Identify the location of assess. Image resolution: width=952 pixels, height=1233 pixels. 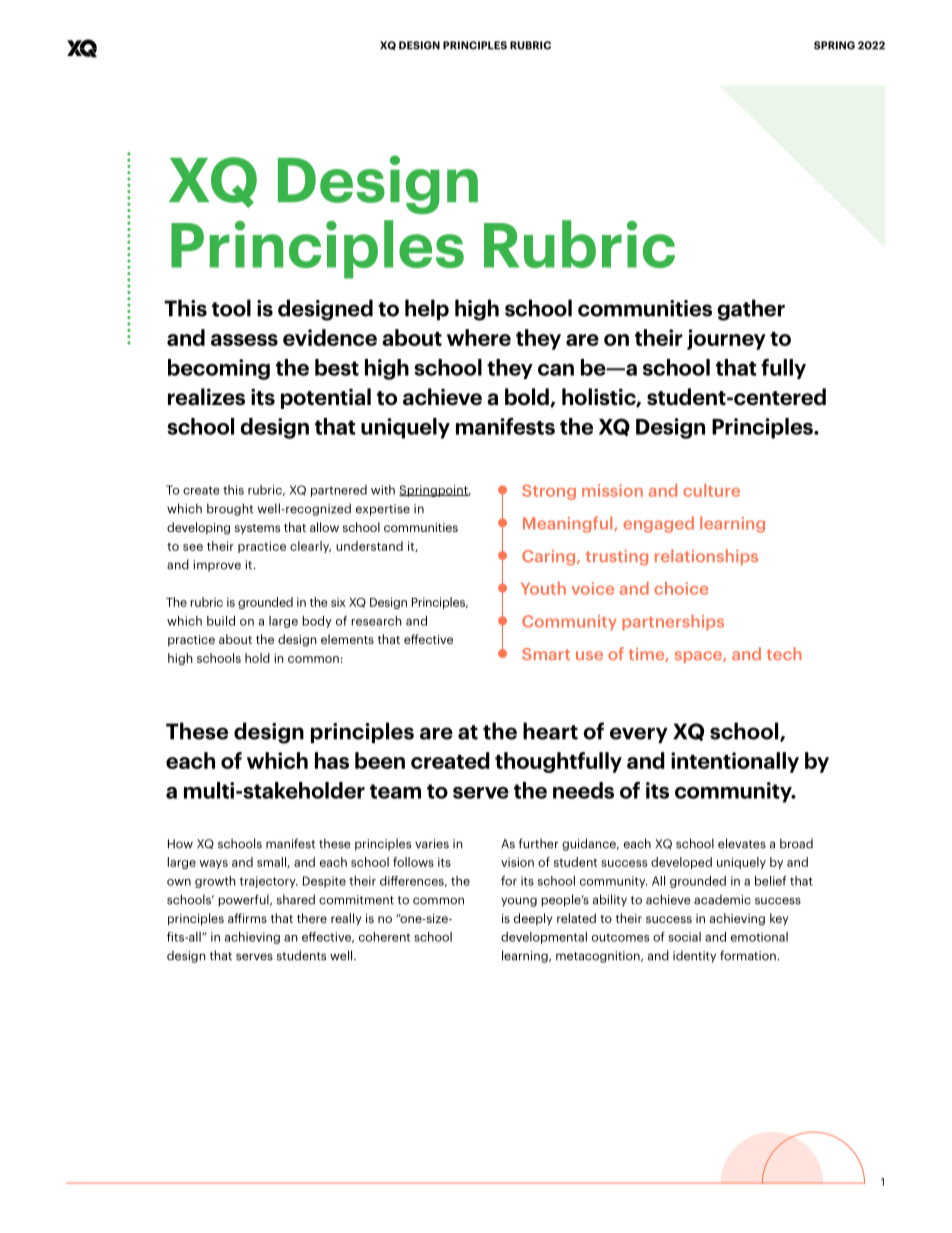
(244, 340).
